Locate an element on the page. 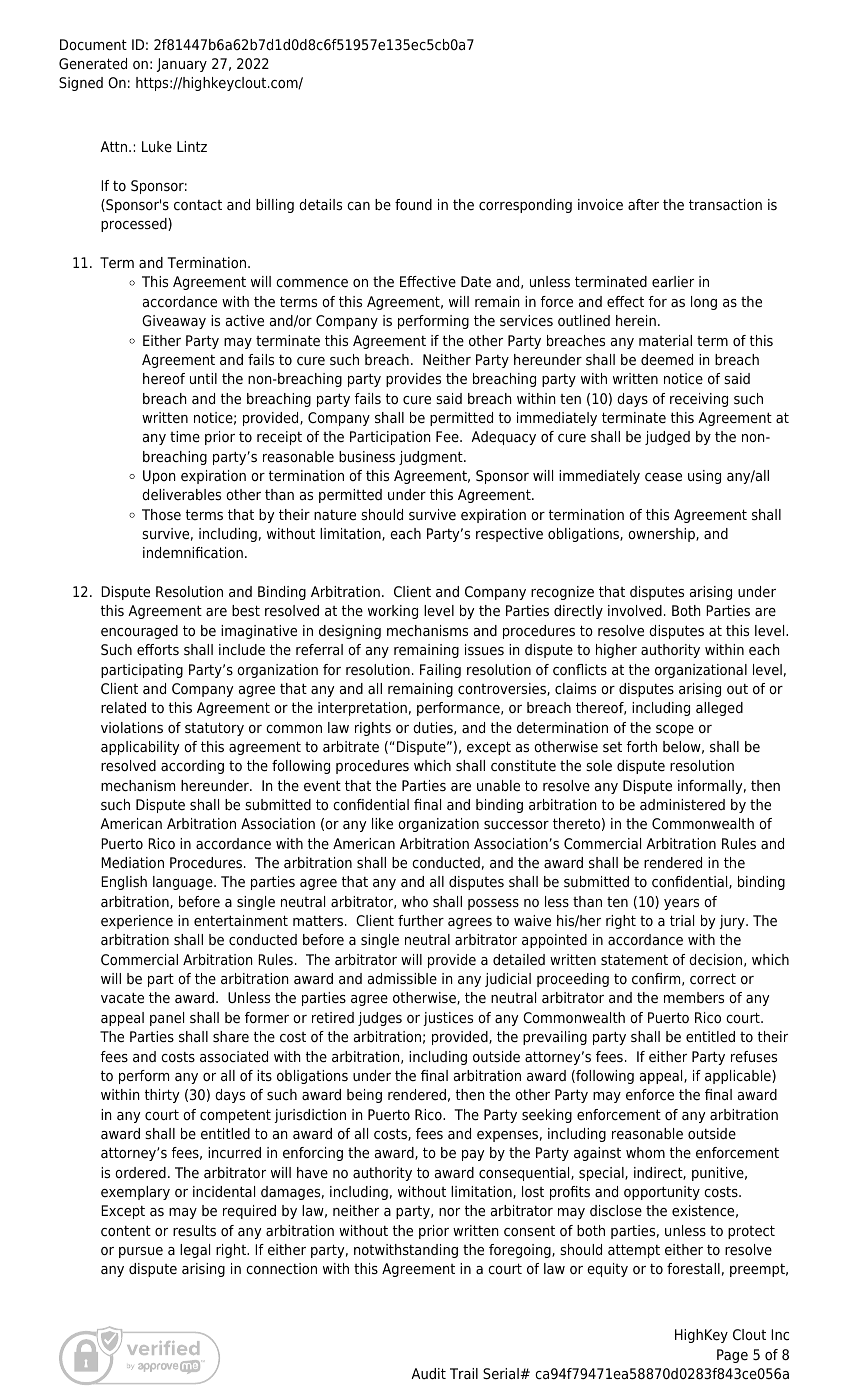 The width and height of the document is (849, 1400). encouraged is located at coordinates (139, 632).
